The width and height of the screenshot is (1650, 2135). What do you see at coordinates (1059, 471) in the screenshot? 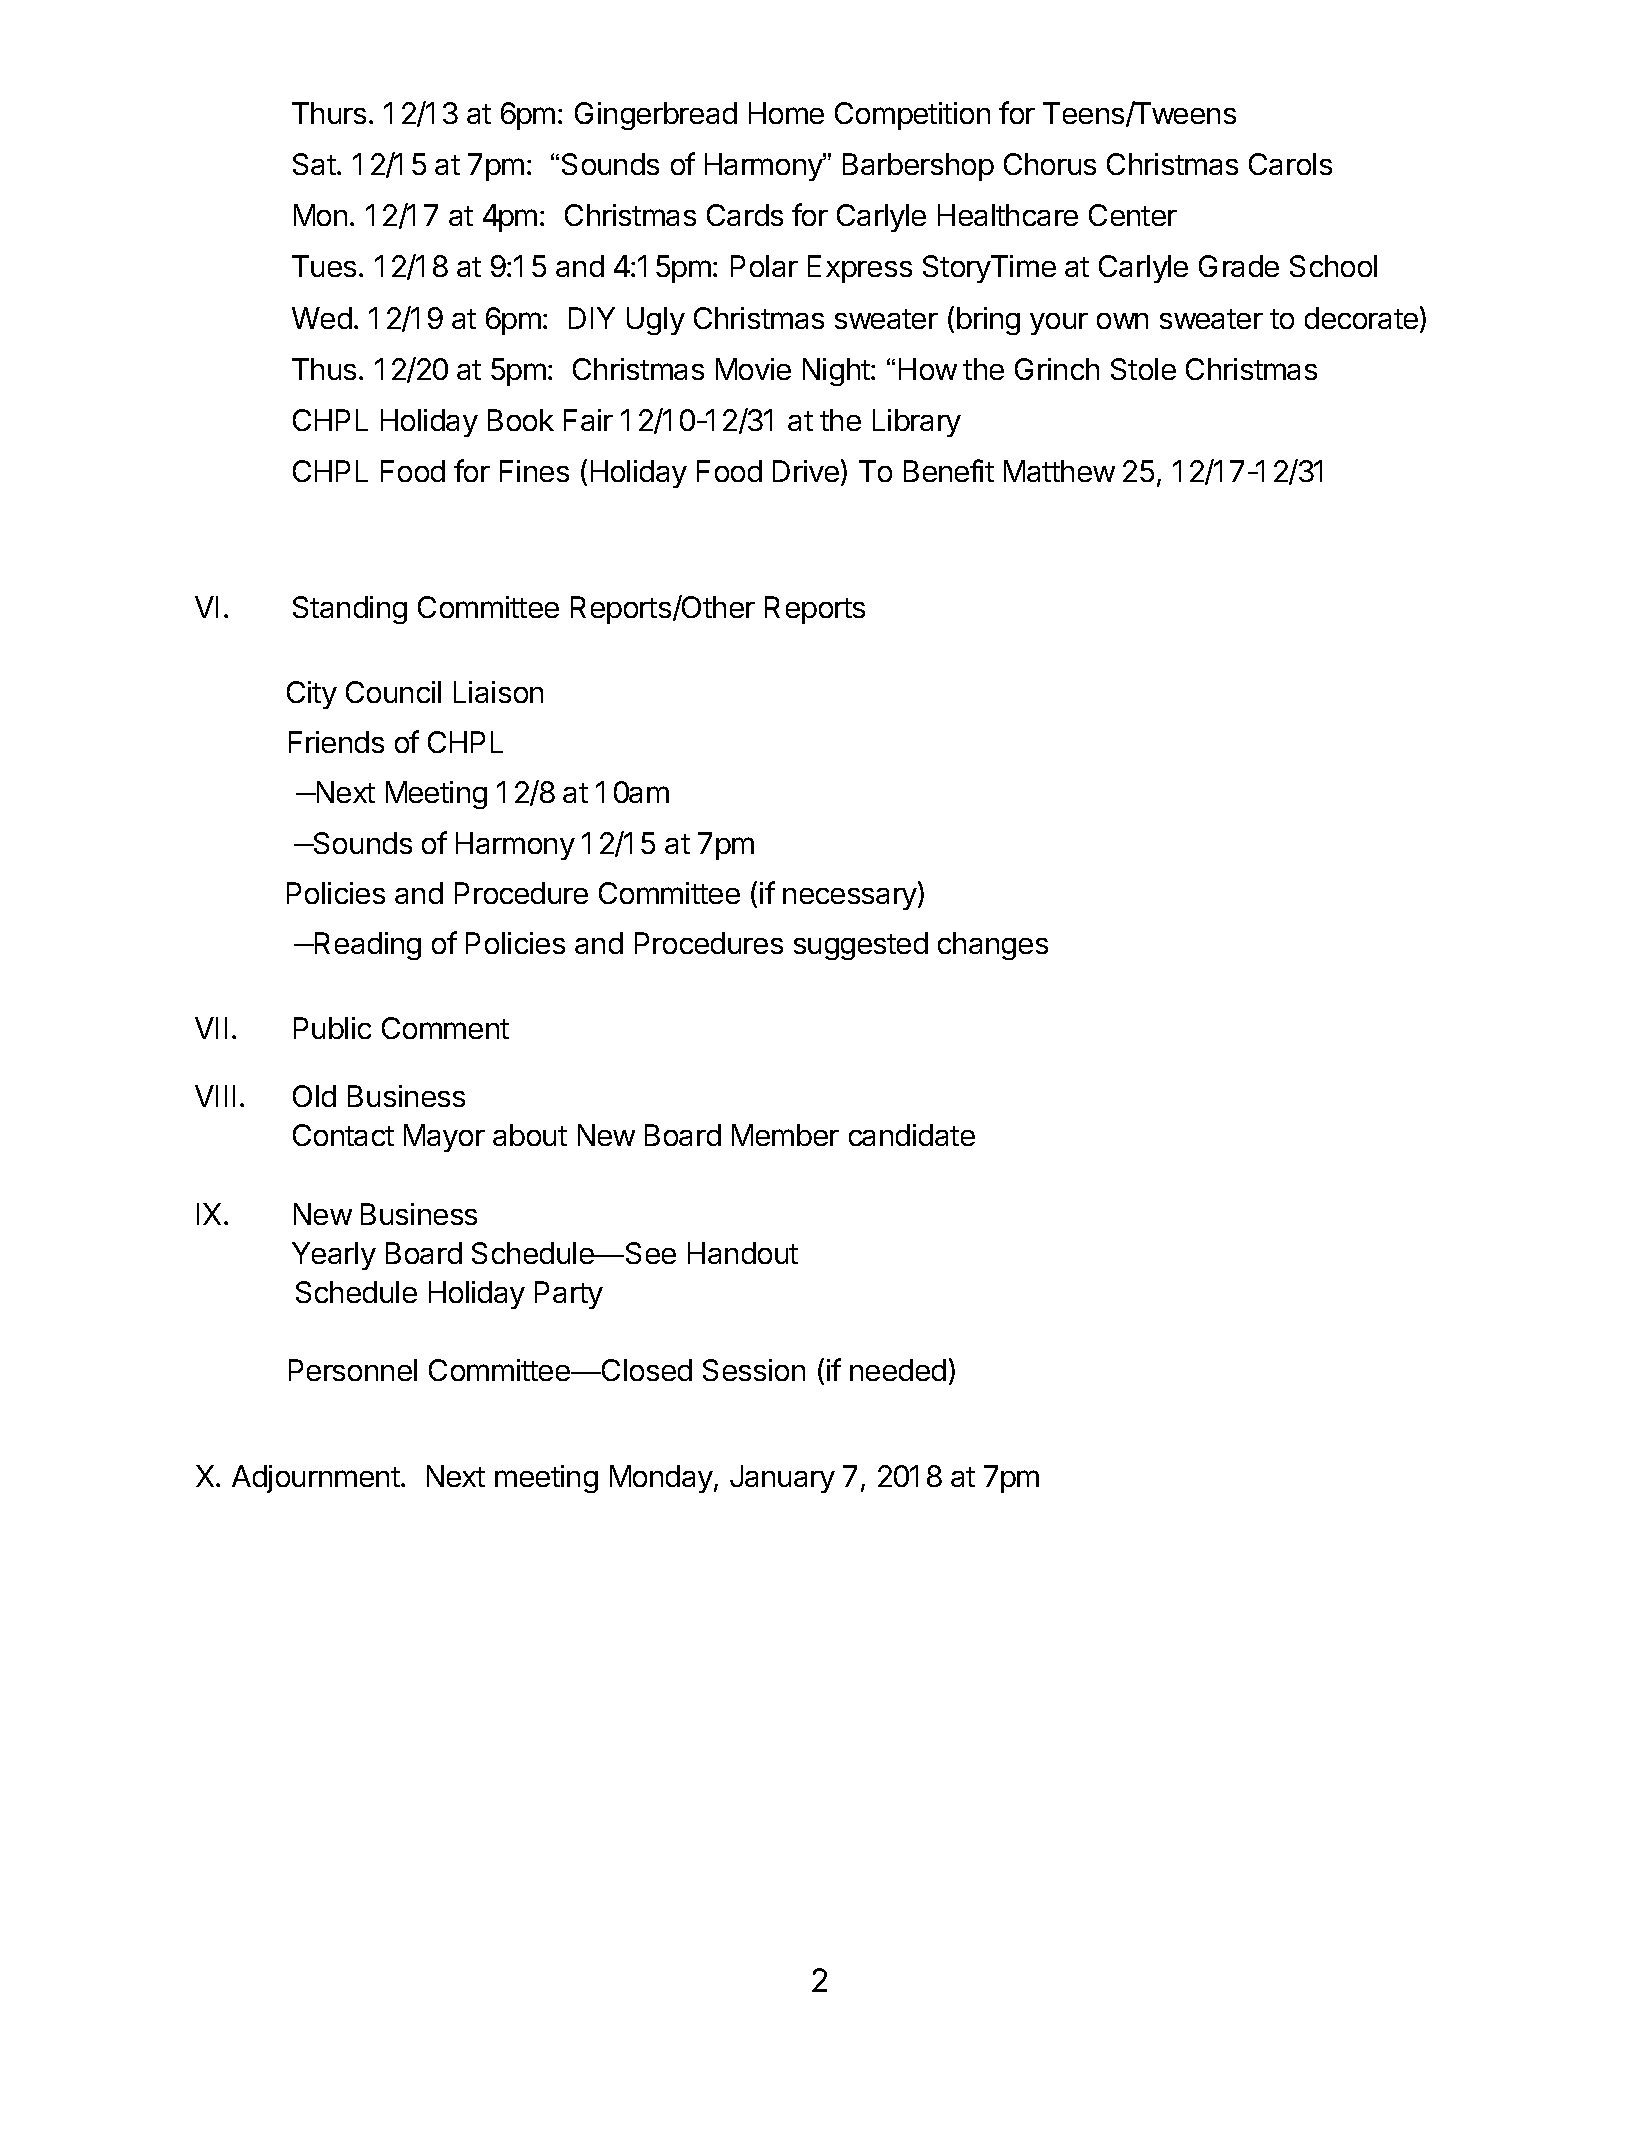
I see `Matthew` at bounding box center [1059, 471].
